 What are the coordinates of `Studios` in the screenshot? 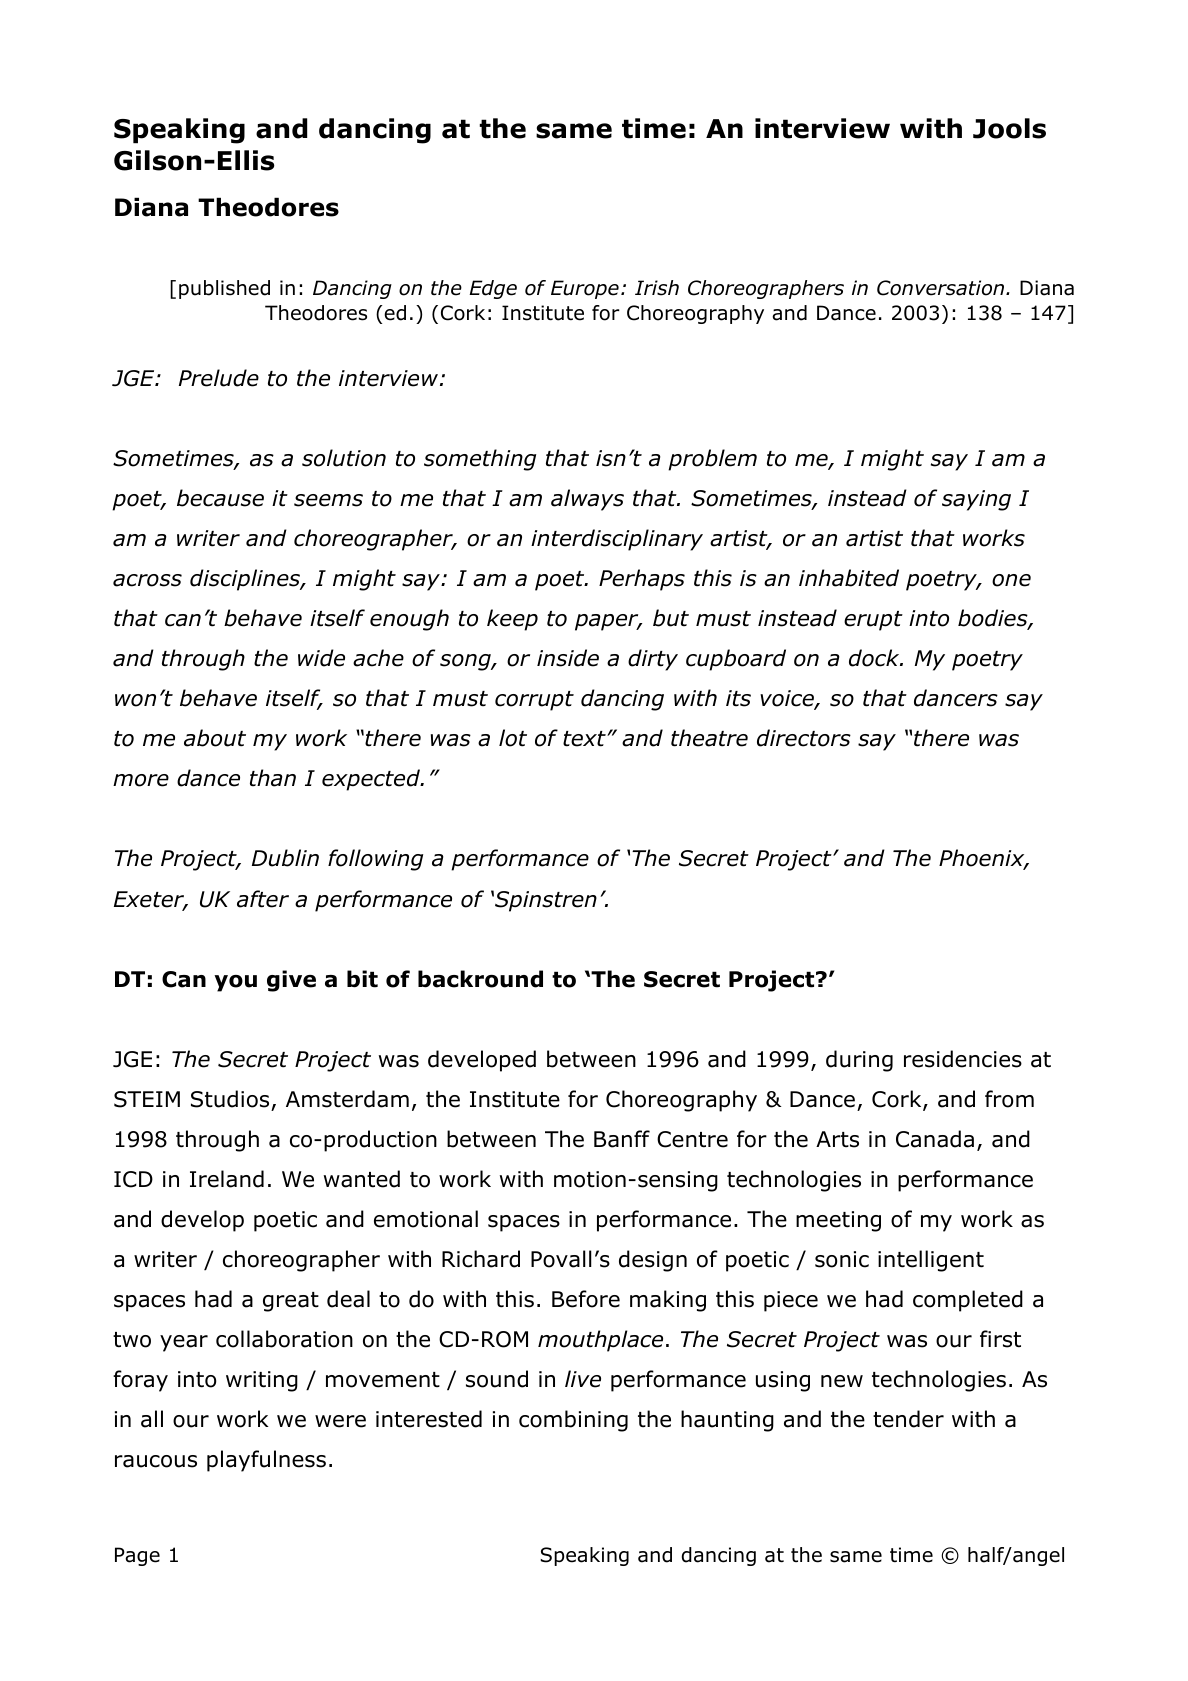 It's located at (230, 1099).
